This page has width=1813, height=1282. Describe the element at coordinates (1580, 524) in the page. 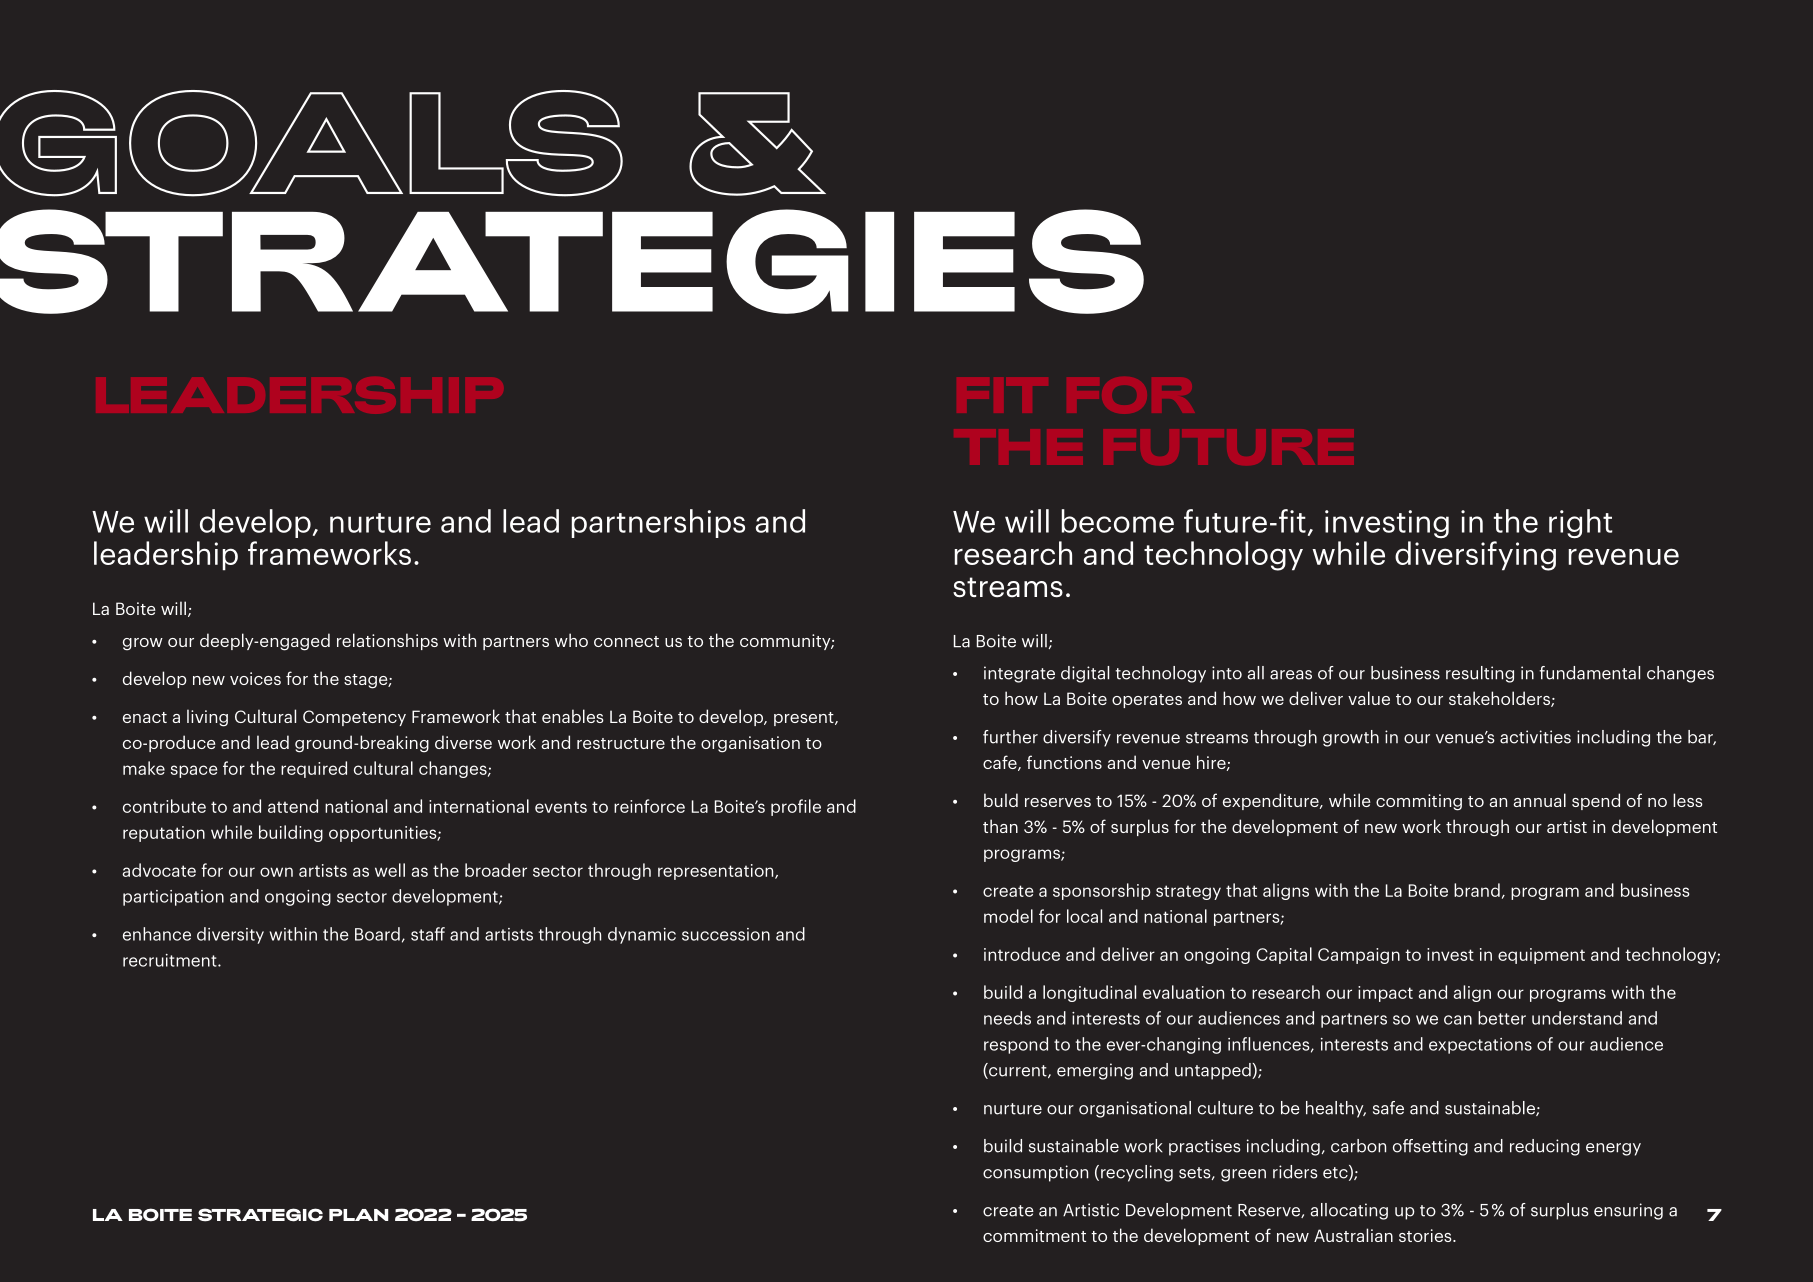

I see `right` at that location.
